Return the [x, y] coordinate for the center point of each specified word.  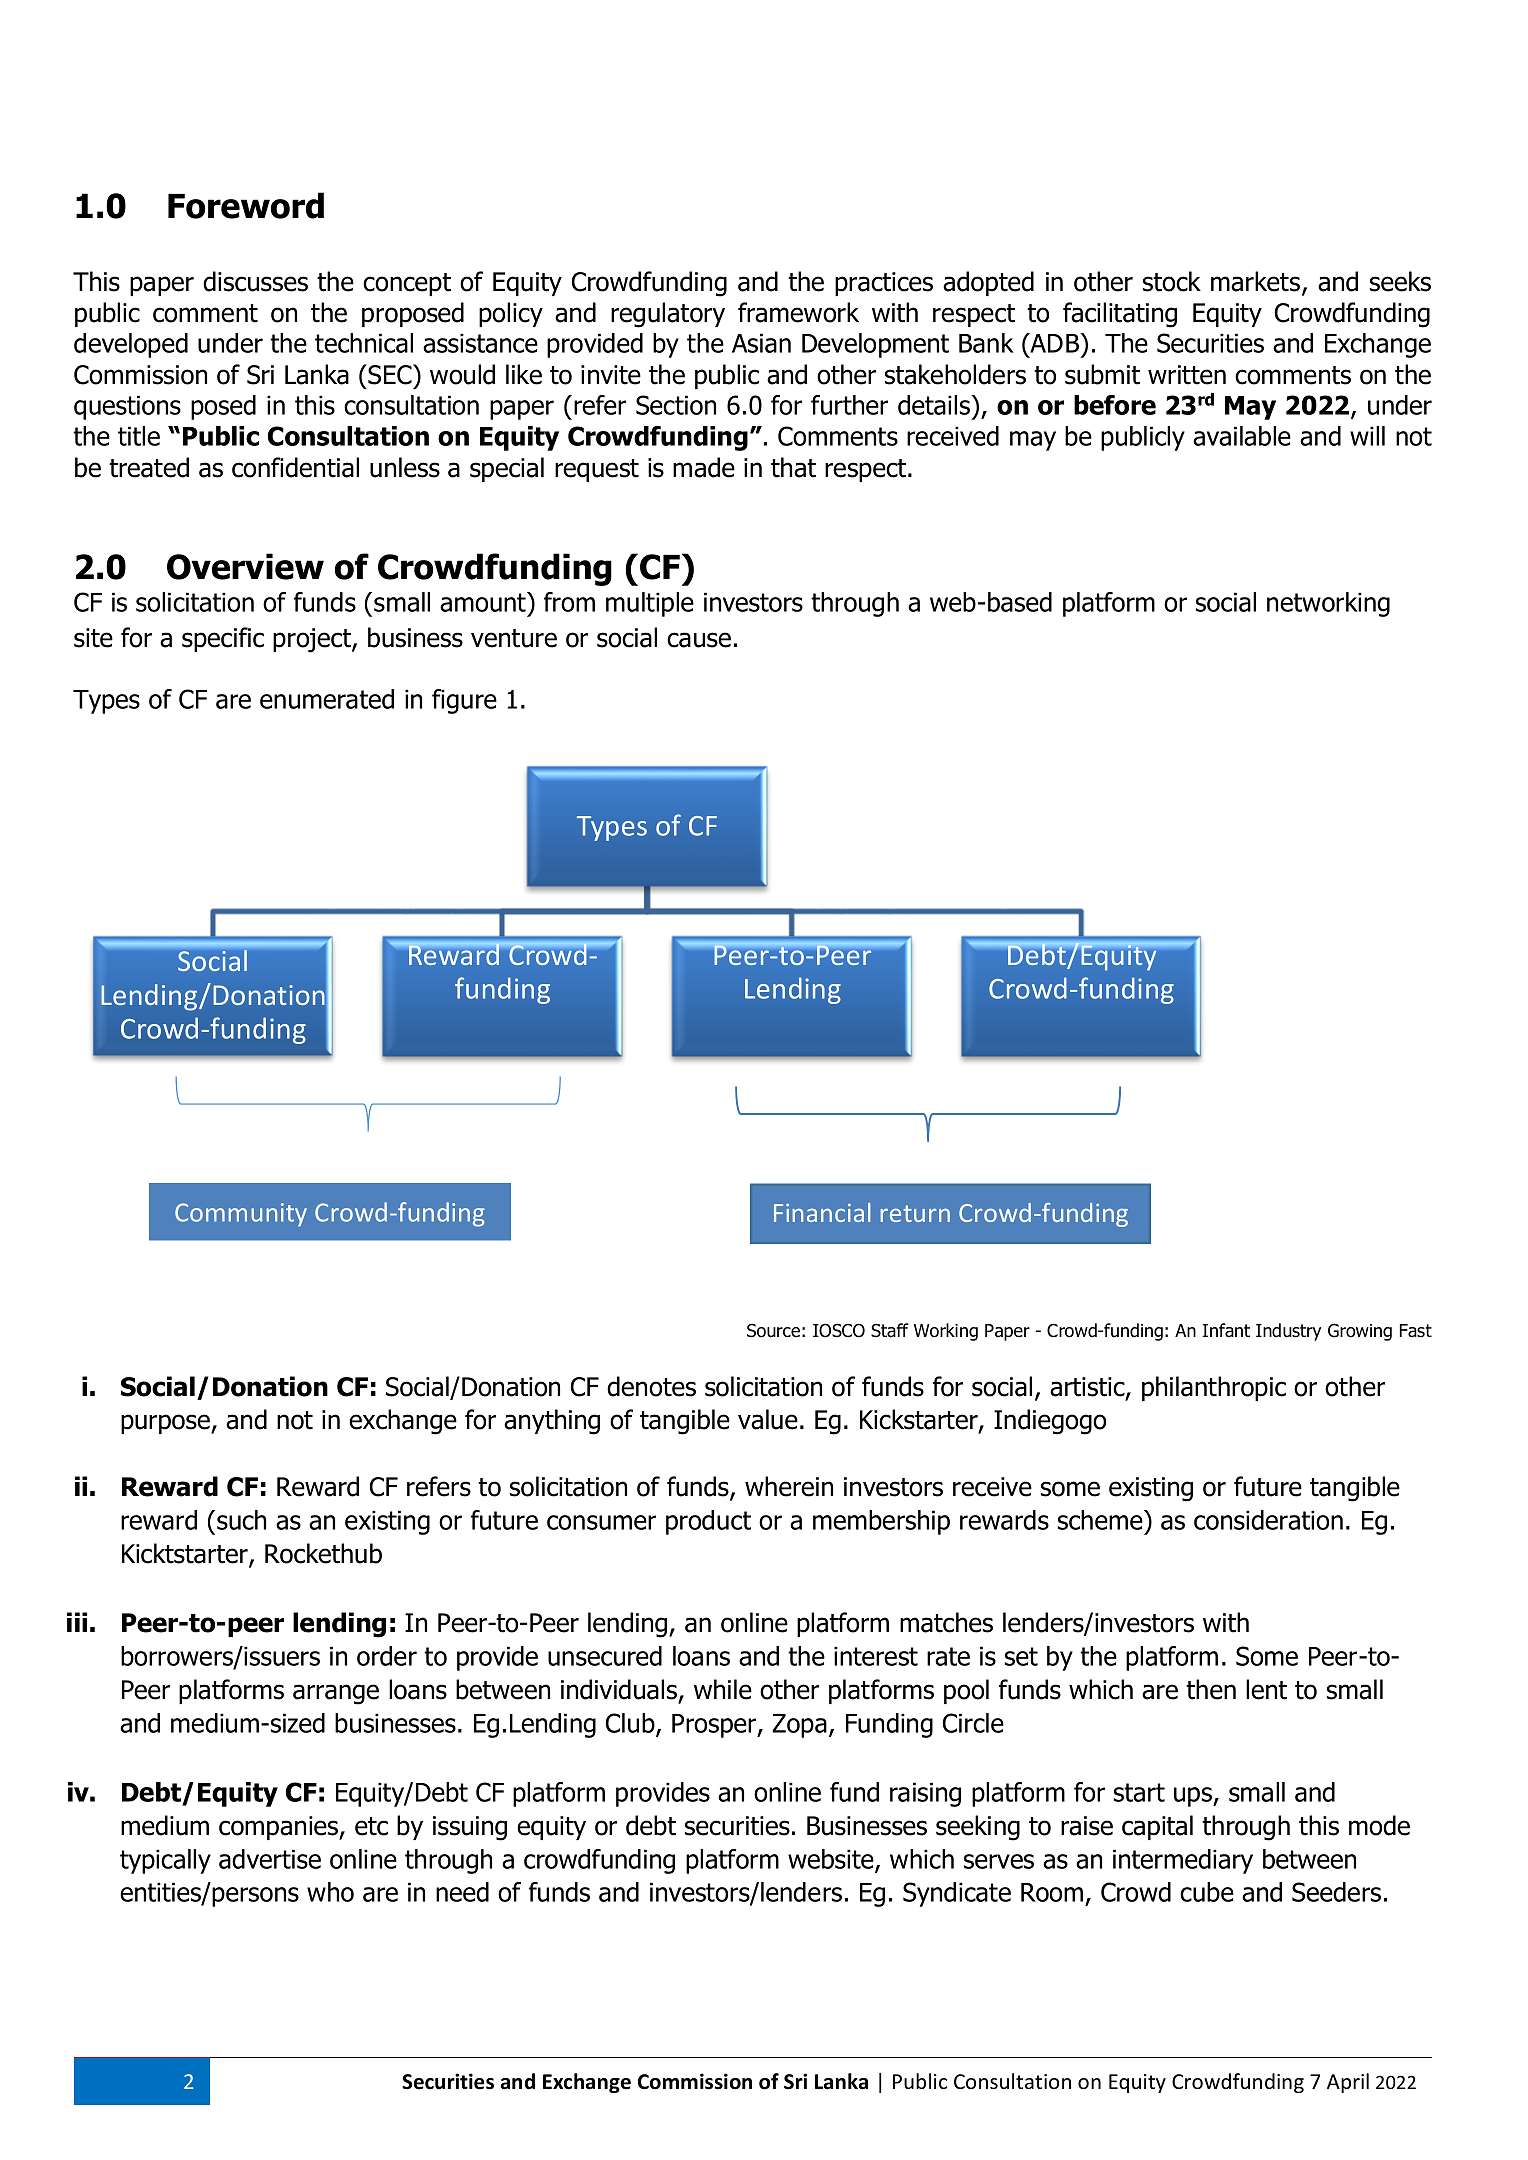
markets [1257, 282]
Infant [1226, 1330]
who [330, 1892]
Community [241, 1215]
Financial [822, 1212]
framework [798, 312]
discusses [255, 281]
